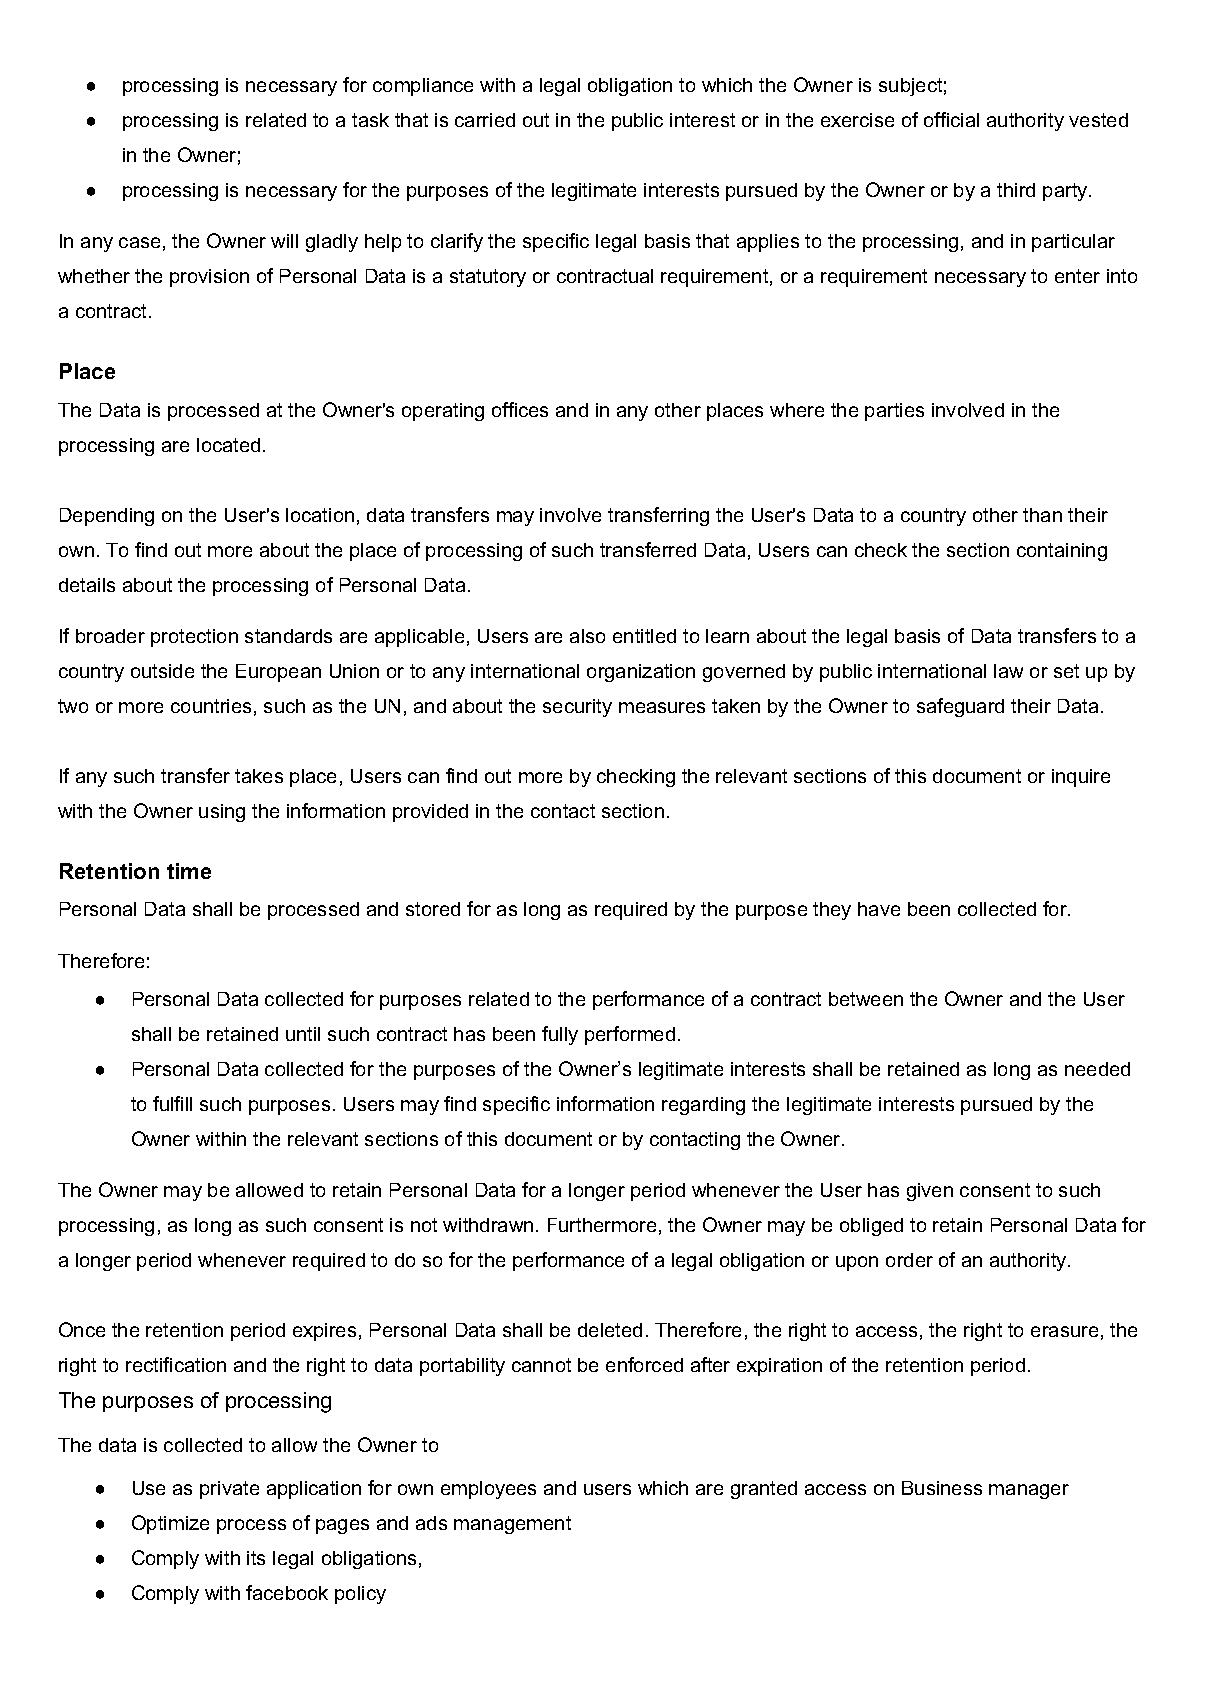  What do you see at coordinates (512, 1525) in the image?
I see `management` at bounding box center [512, 1525].
